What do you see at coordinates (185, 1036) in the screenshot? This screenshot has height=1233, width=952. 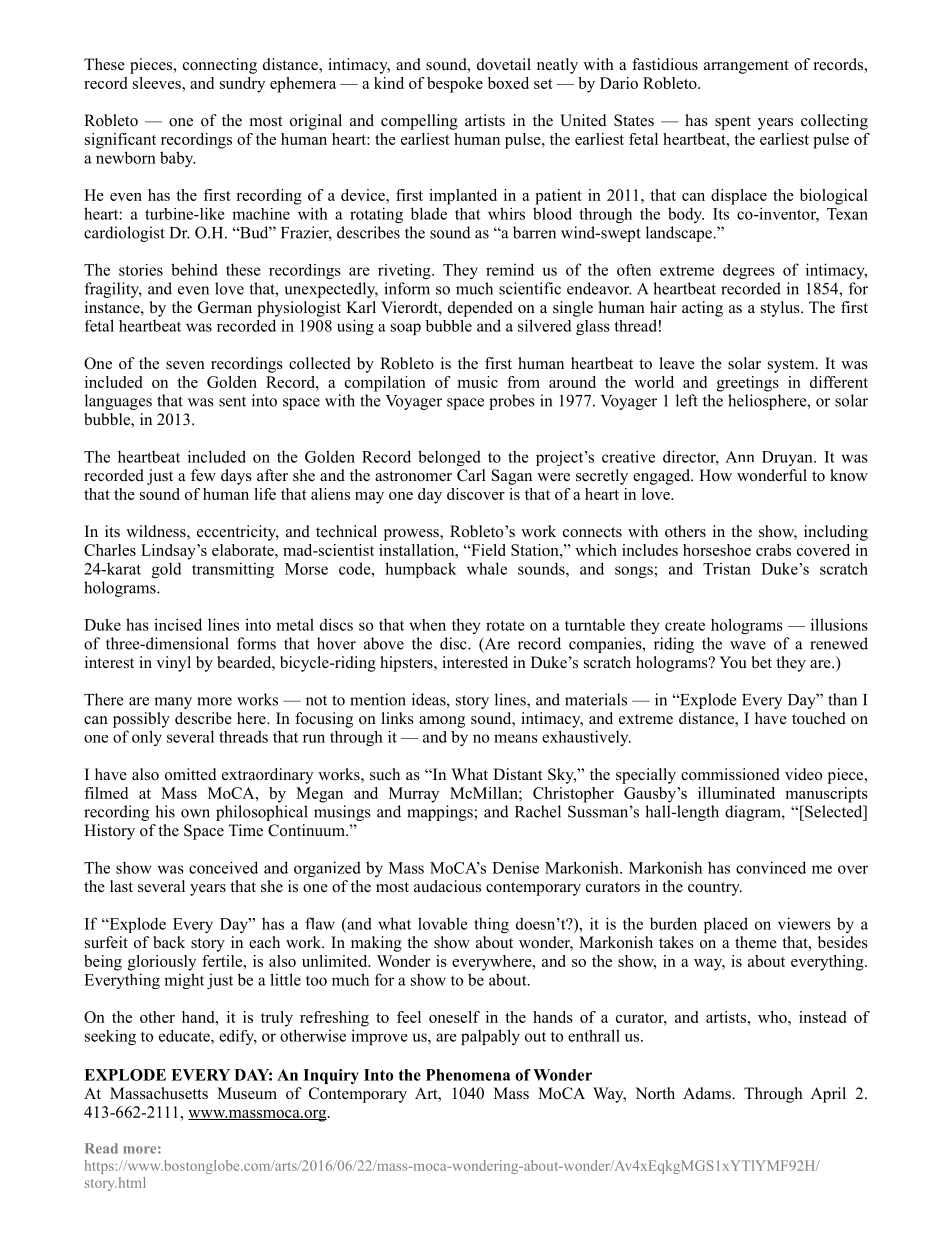 I see `educate` at bounding box center [185, 1036].
